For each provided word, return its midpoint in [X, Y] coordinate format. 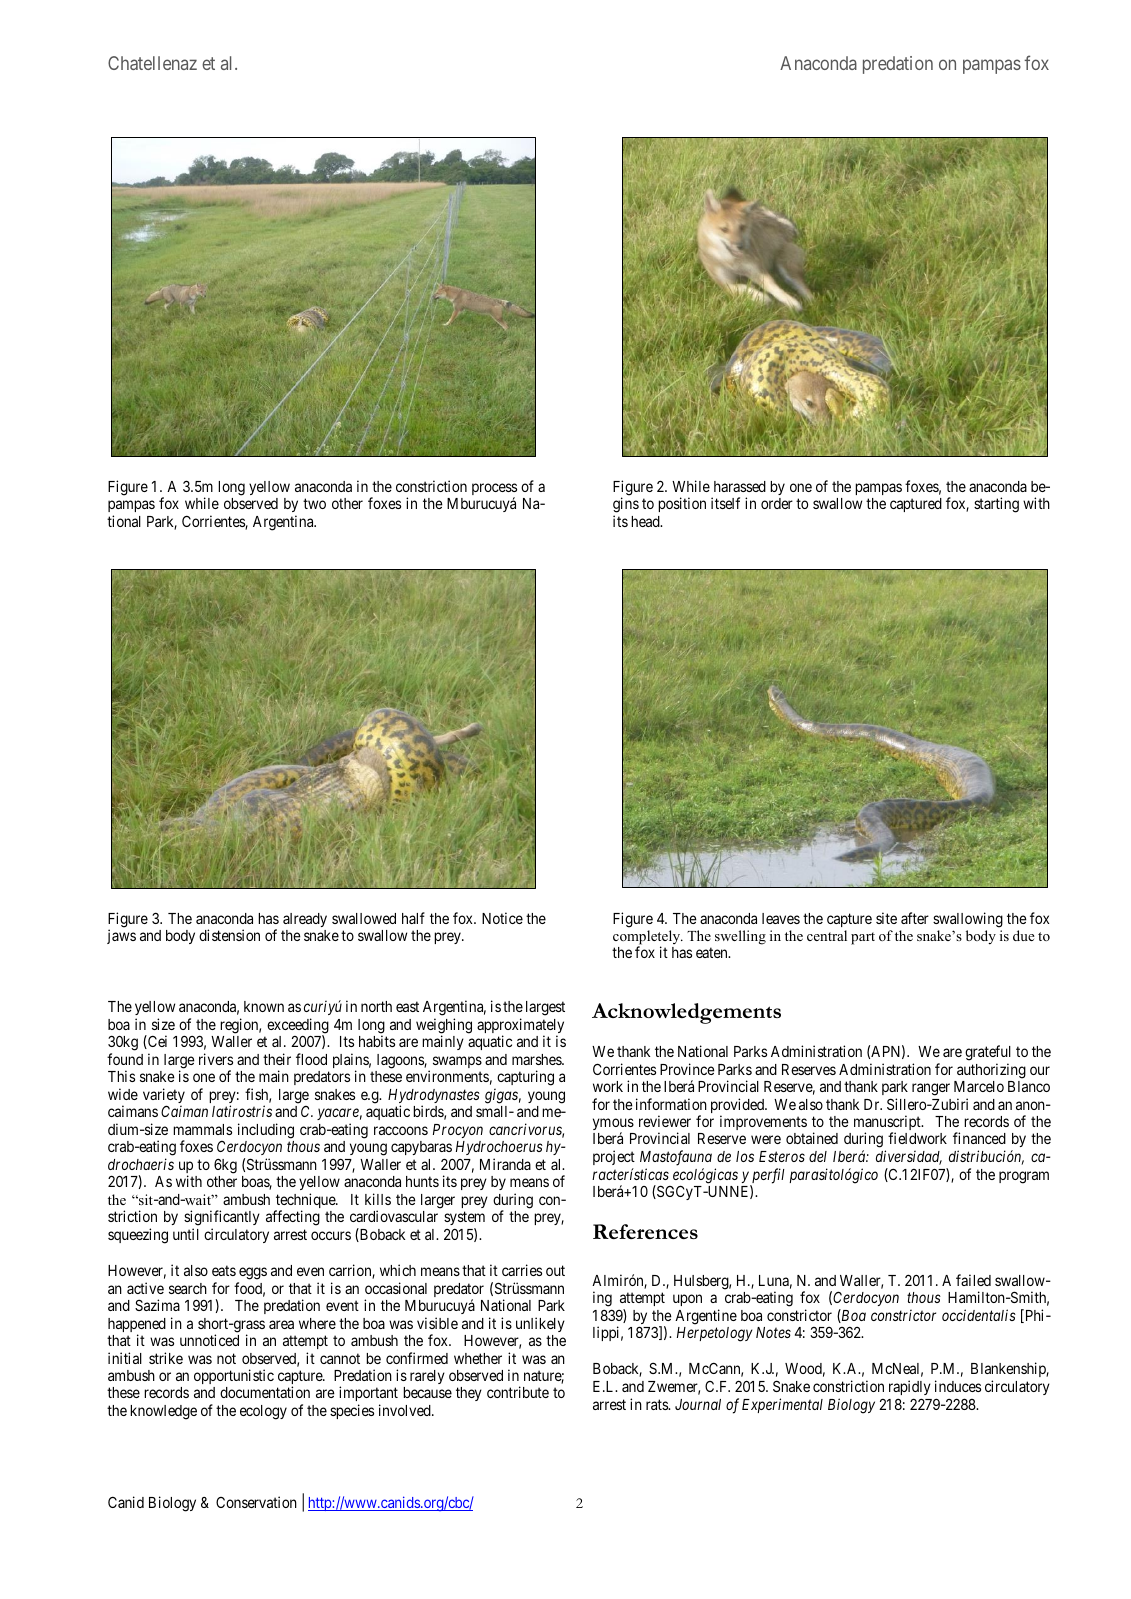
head [646, 521]
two [314, 504]
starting [996, 505]
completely [648, 938]
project [614, 1157]
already [305, 920]
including [266, 1131]
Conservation [256, 1502]
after [915, 918]
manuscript [888, 1124]
